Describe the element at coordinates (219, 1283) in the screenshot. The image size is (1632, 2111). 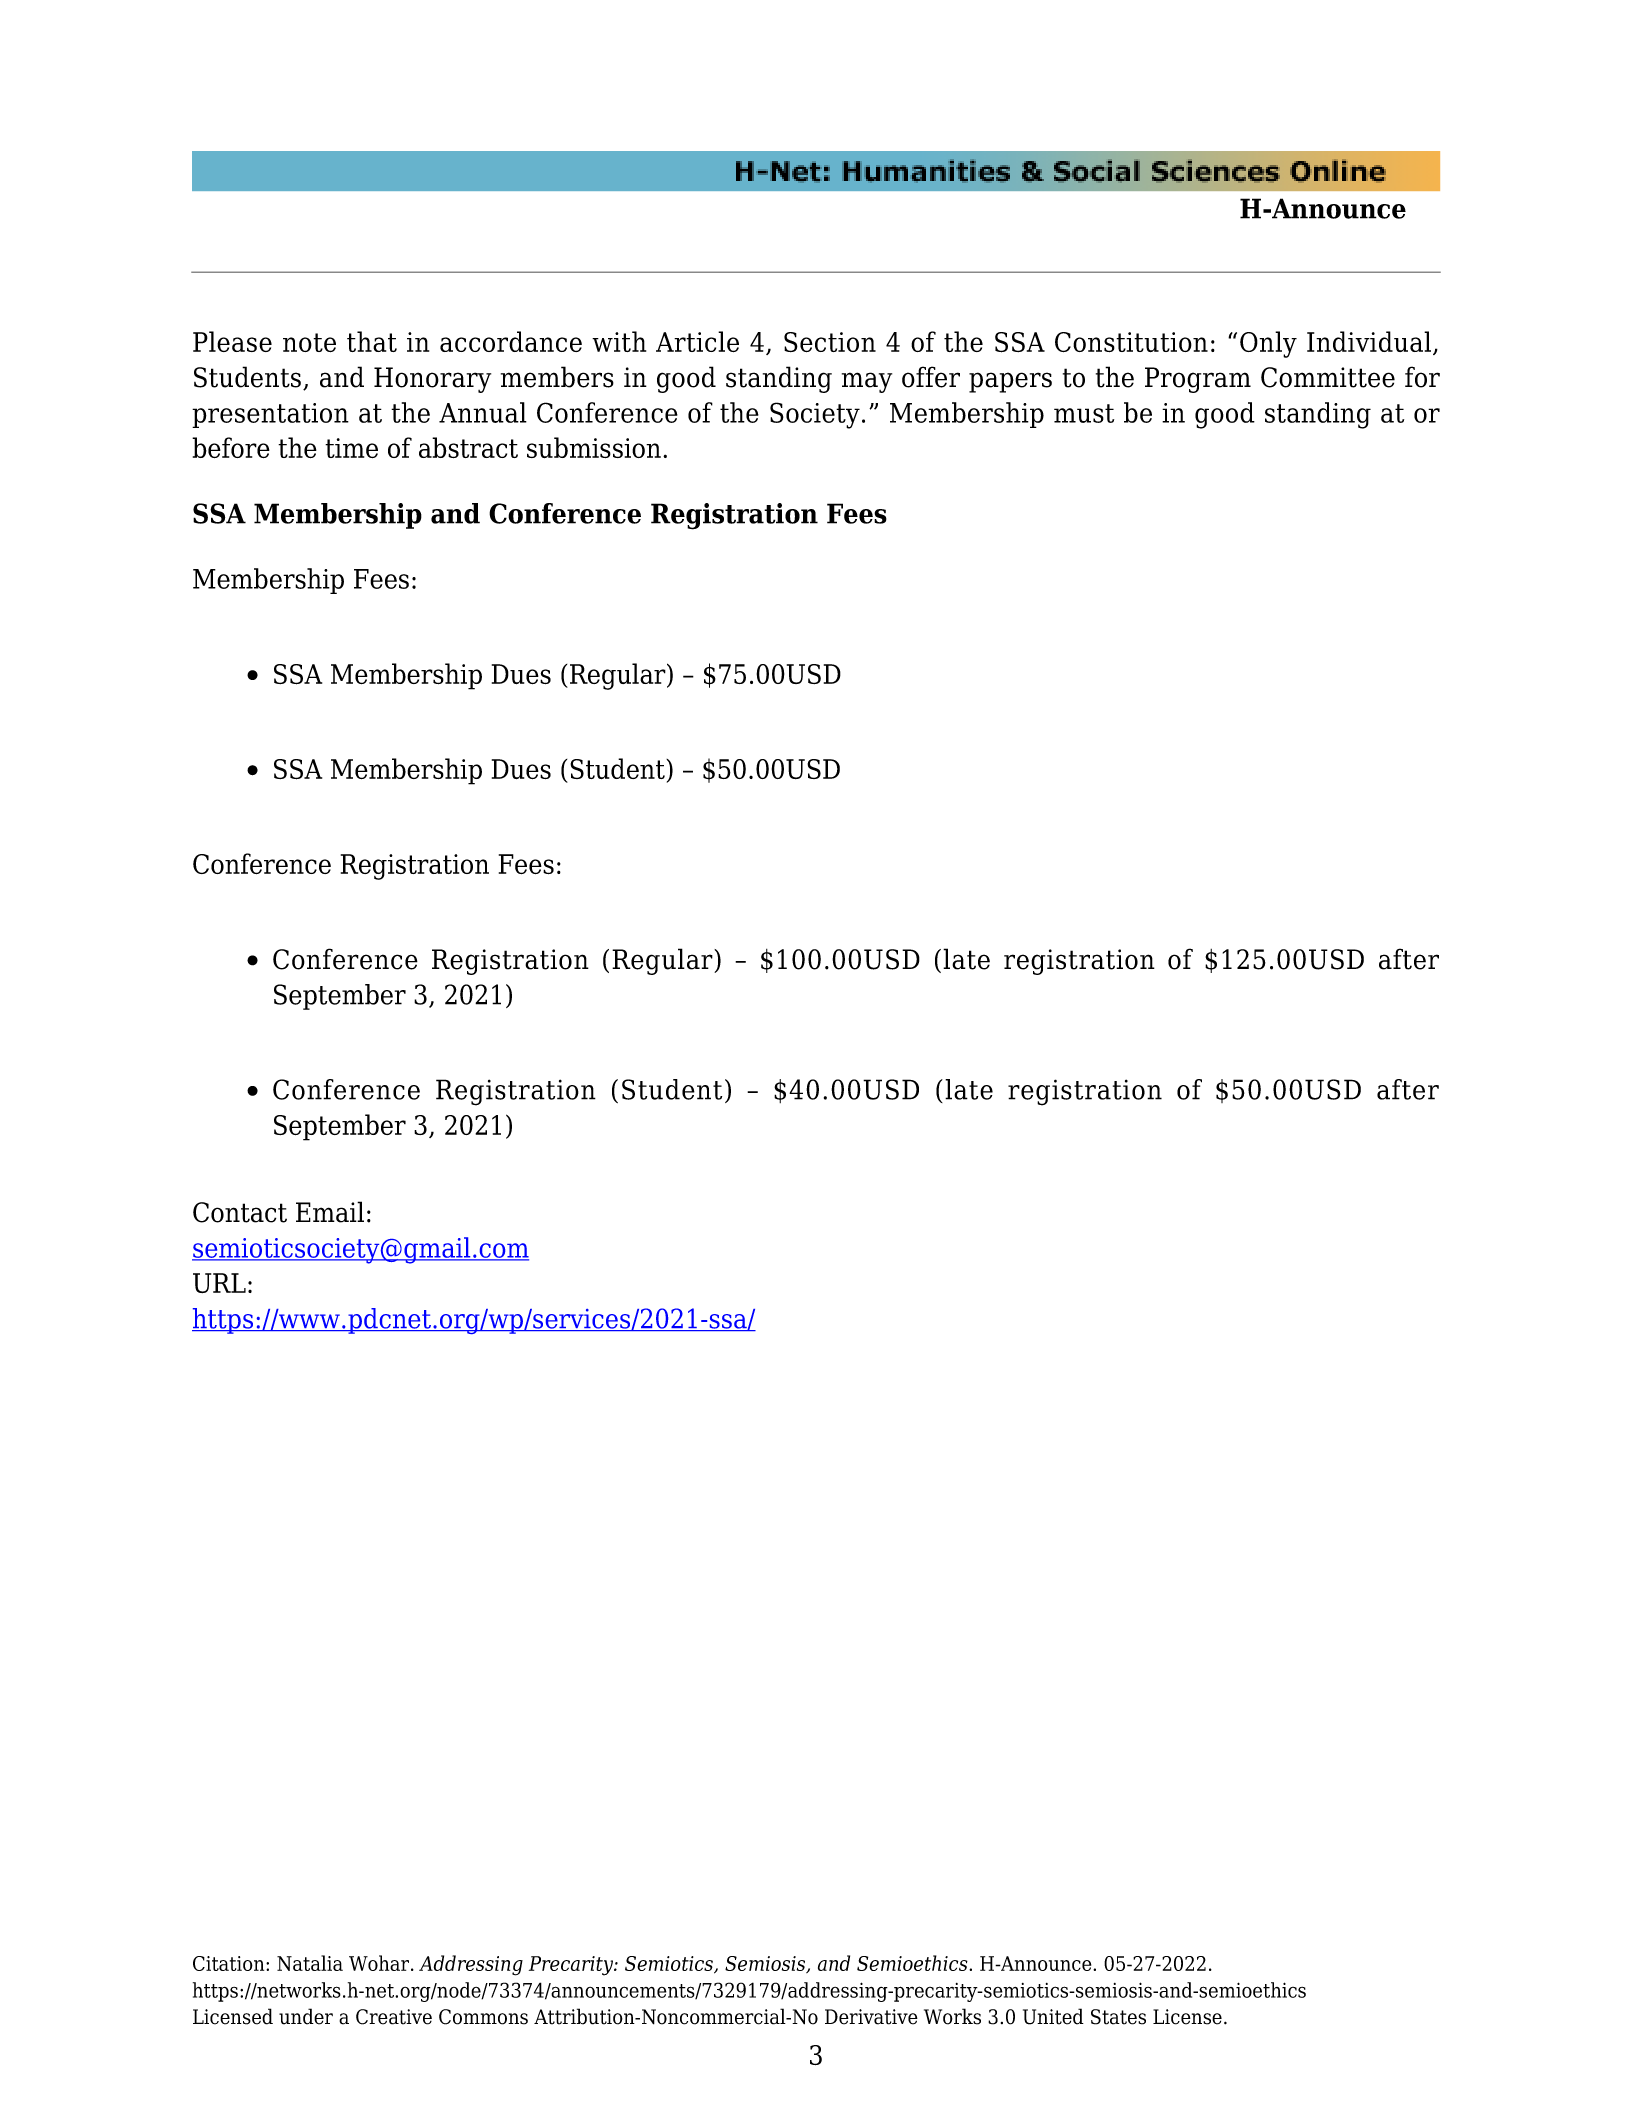
I see `URL` at that location.
